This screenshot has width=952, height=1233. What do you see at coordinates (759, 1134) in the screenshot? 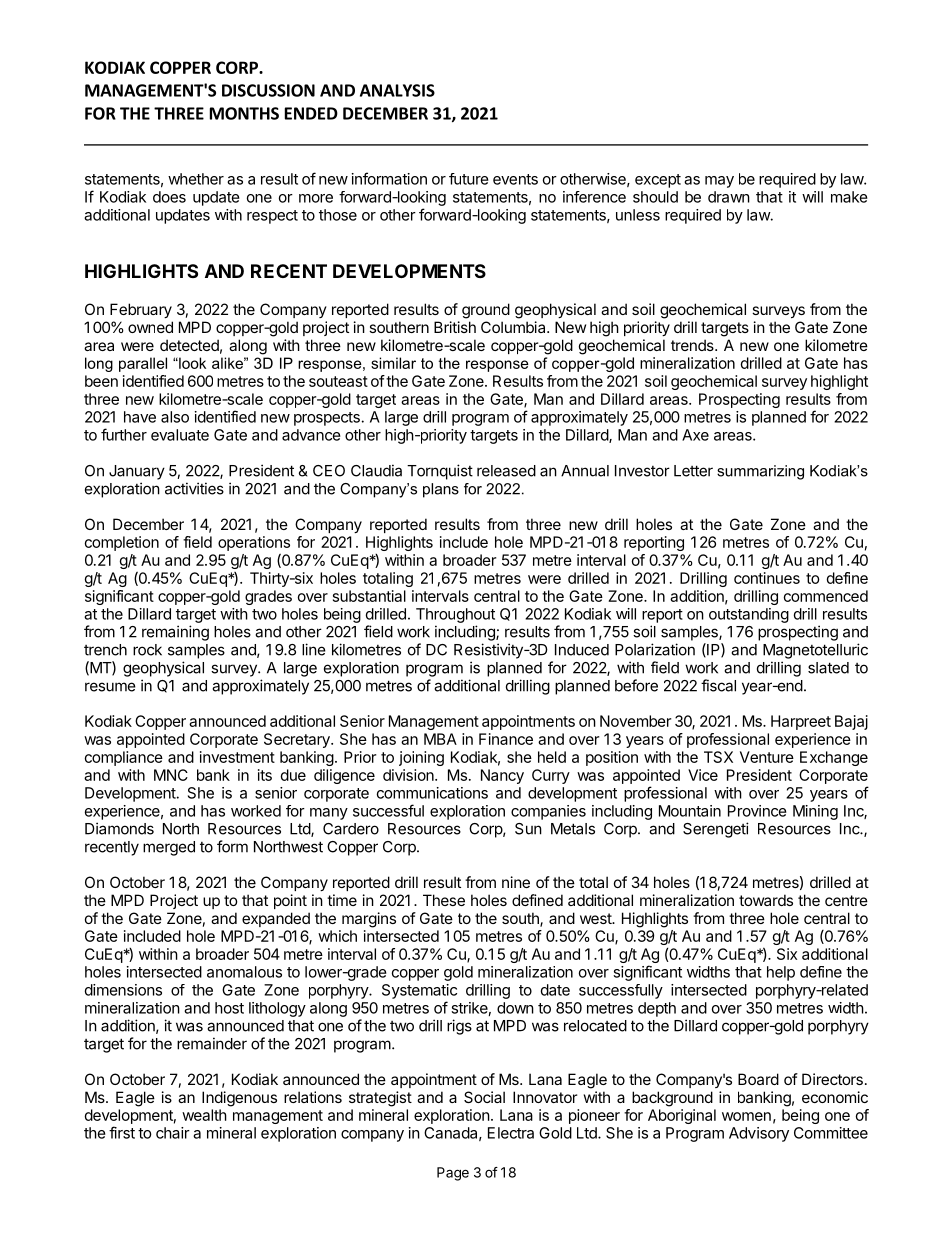
I see `Advisory` at bounding box center [759, 1134].
